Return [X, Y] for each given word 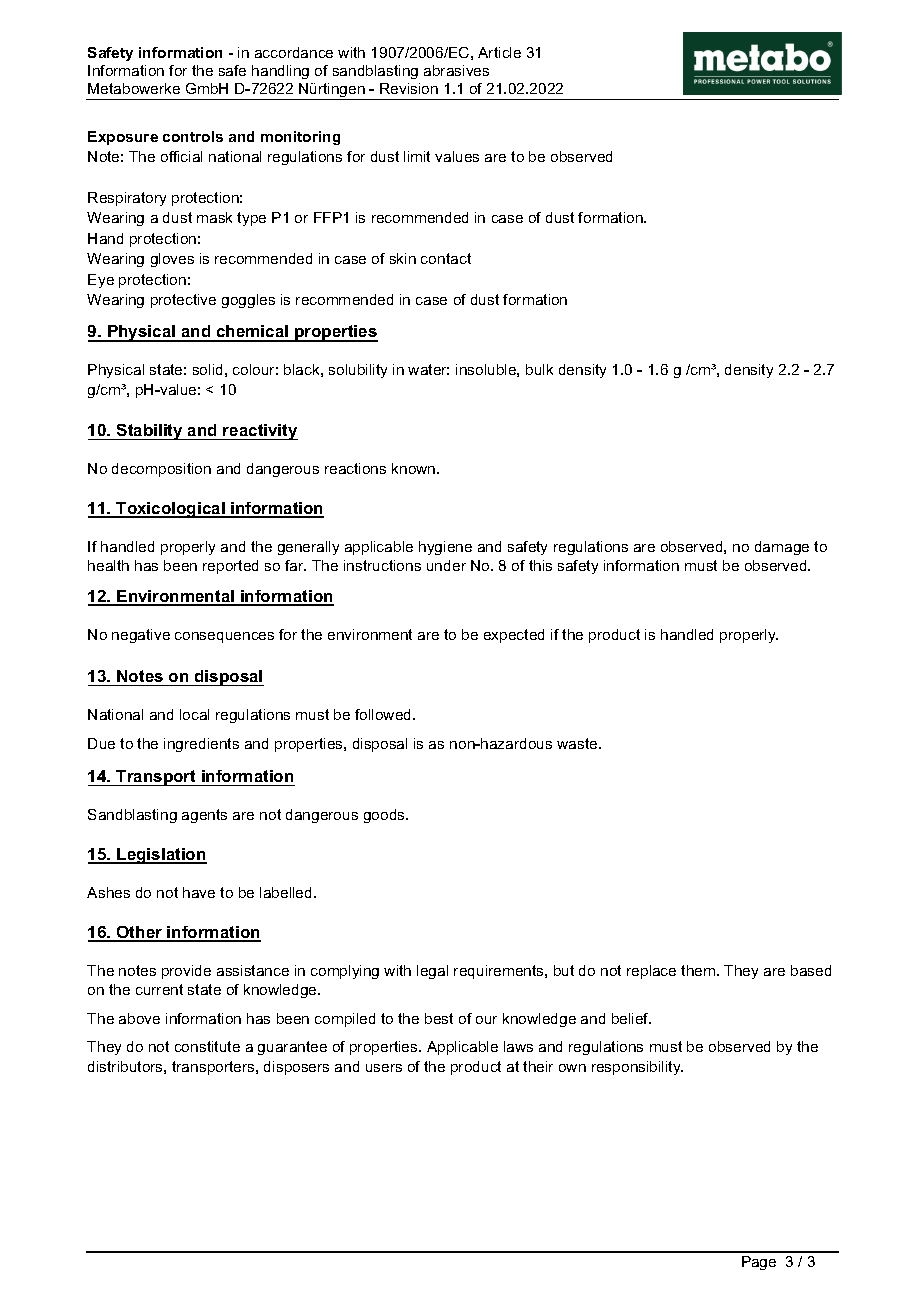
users [384, 1068]
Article [499, 52]
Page [759, 1263]
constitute [207, 1046]
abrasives [456, 70]
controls [193, 136]
